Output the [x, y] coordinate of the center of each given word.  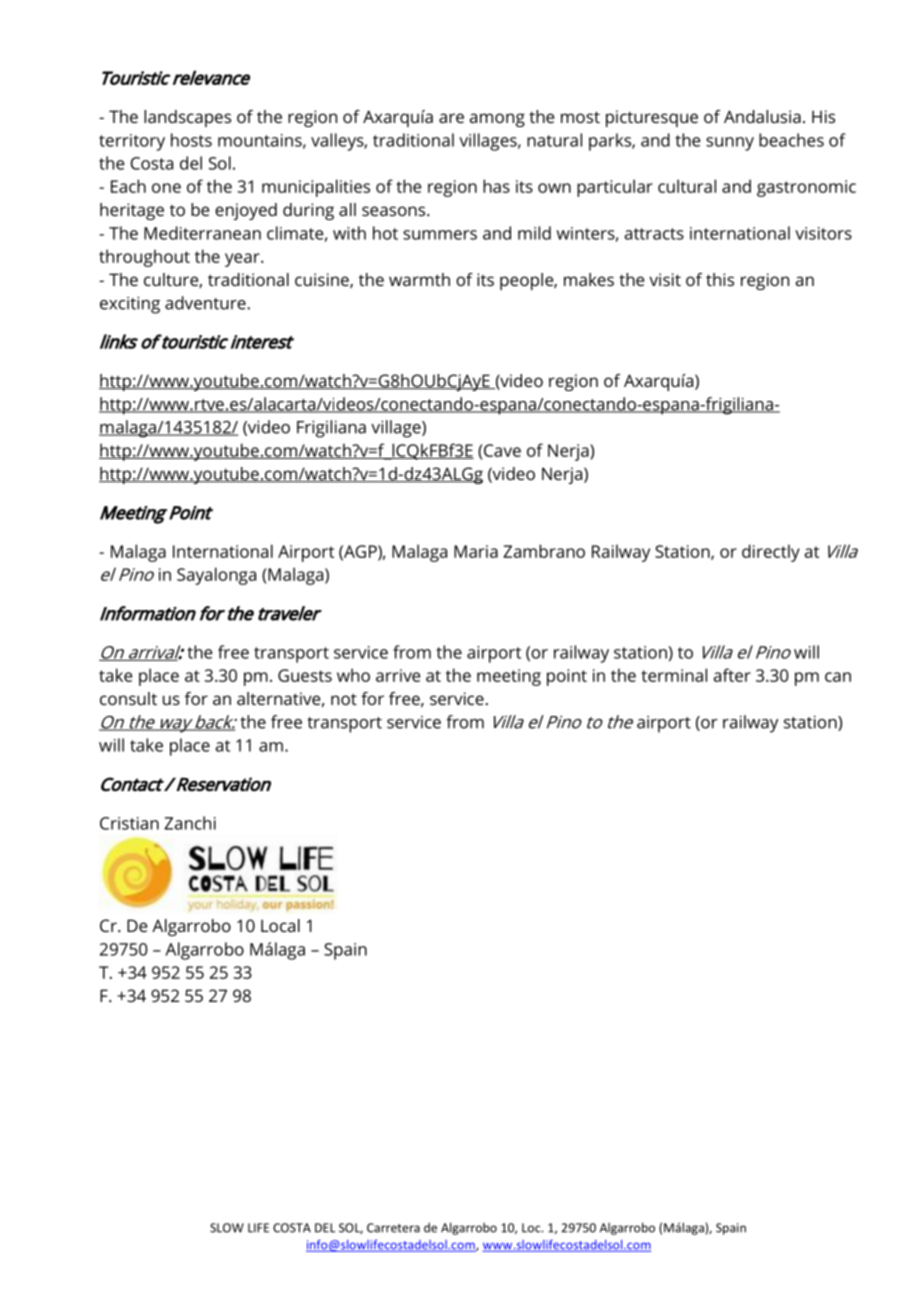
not [344, 699]
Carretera [393, 1228]
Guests [305, 675]
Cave [501, 450]
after [732, 675]
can [838, 677]
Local [280, 925]
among [497, 120]
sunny [730, 144]
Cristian [129, 823]
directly [771, 553]
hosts [191, 140]
